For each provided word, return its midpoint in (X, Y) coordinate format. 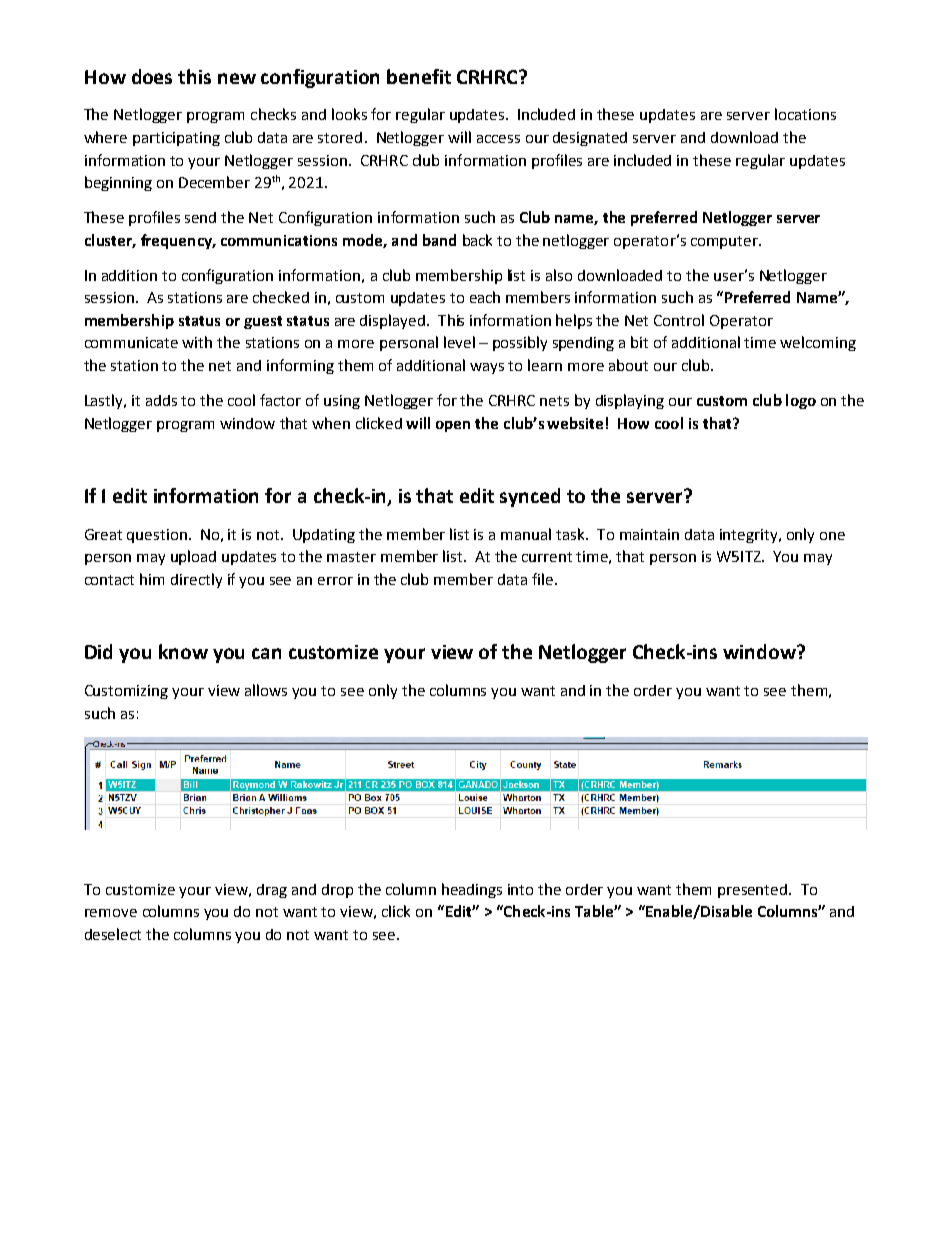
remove (111, 913)
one (832, 536)
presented (754, 891)
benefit (419, 76)
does (152, 76)
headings (472, 890)
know (183, 651)
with (197, 342)
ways (487, 368)
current (547, 557)
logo (801, 401)
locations (805, 114)
